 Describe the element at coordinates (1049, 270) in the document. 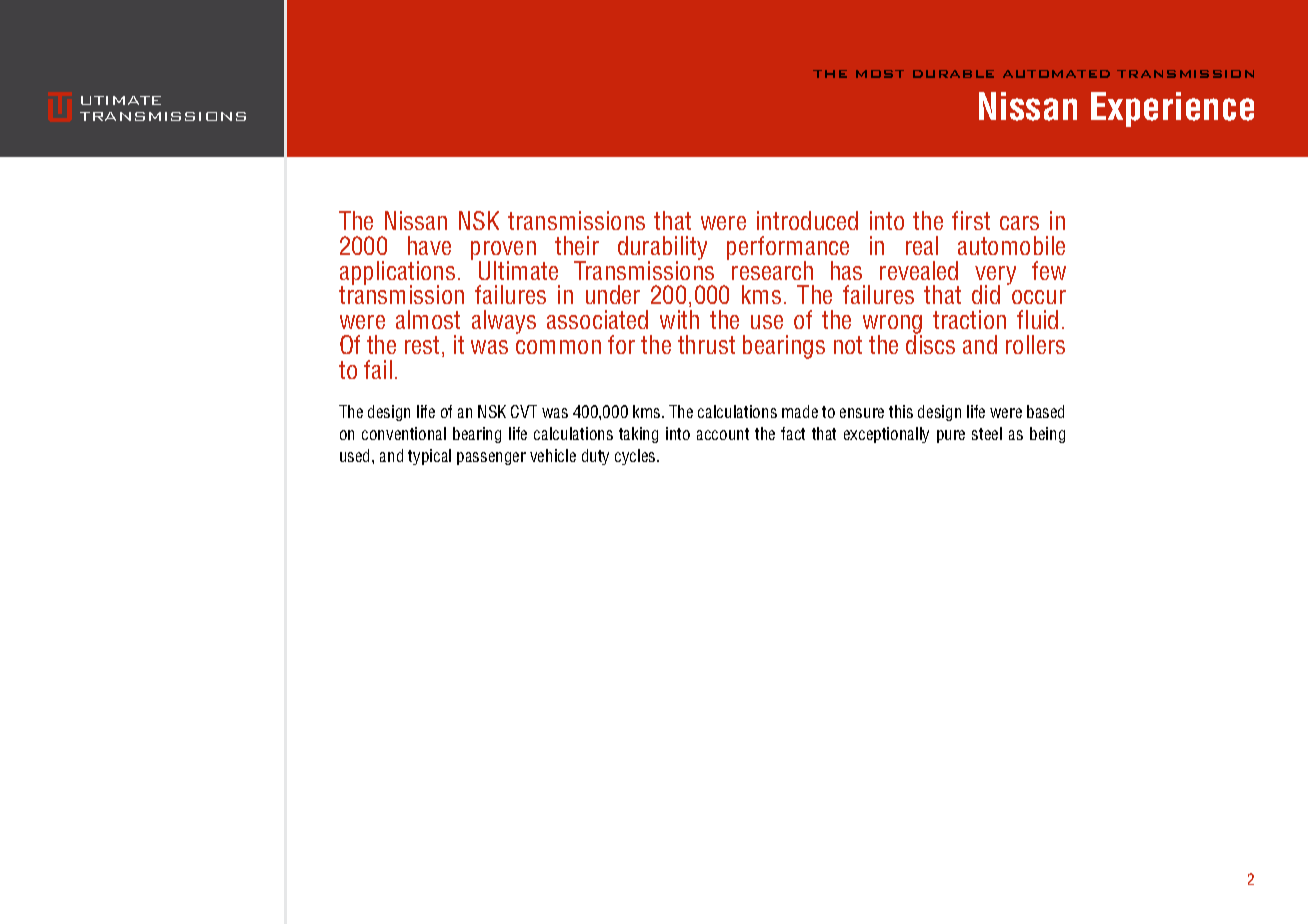

I see `few` at that location.
